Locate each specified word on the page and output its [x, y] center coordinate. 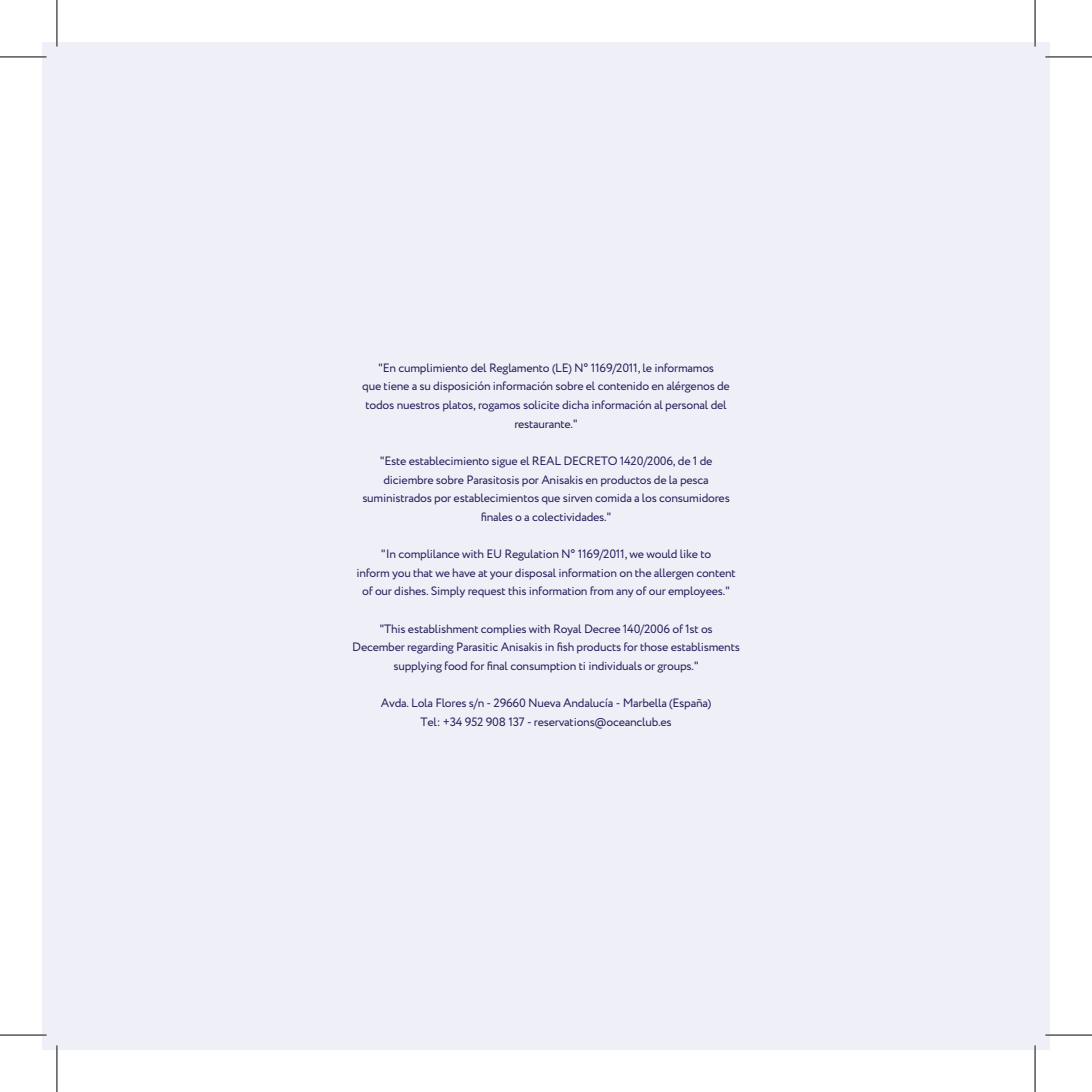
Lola [422, 702]
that [423, 572]
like [689, 553]
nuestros [418, 405]
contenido [623, 385]
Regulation [532, 555]
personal [687, 406]
